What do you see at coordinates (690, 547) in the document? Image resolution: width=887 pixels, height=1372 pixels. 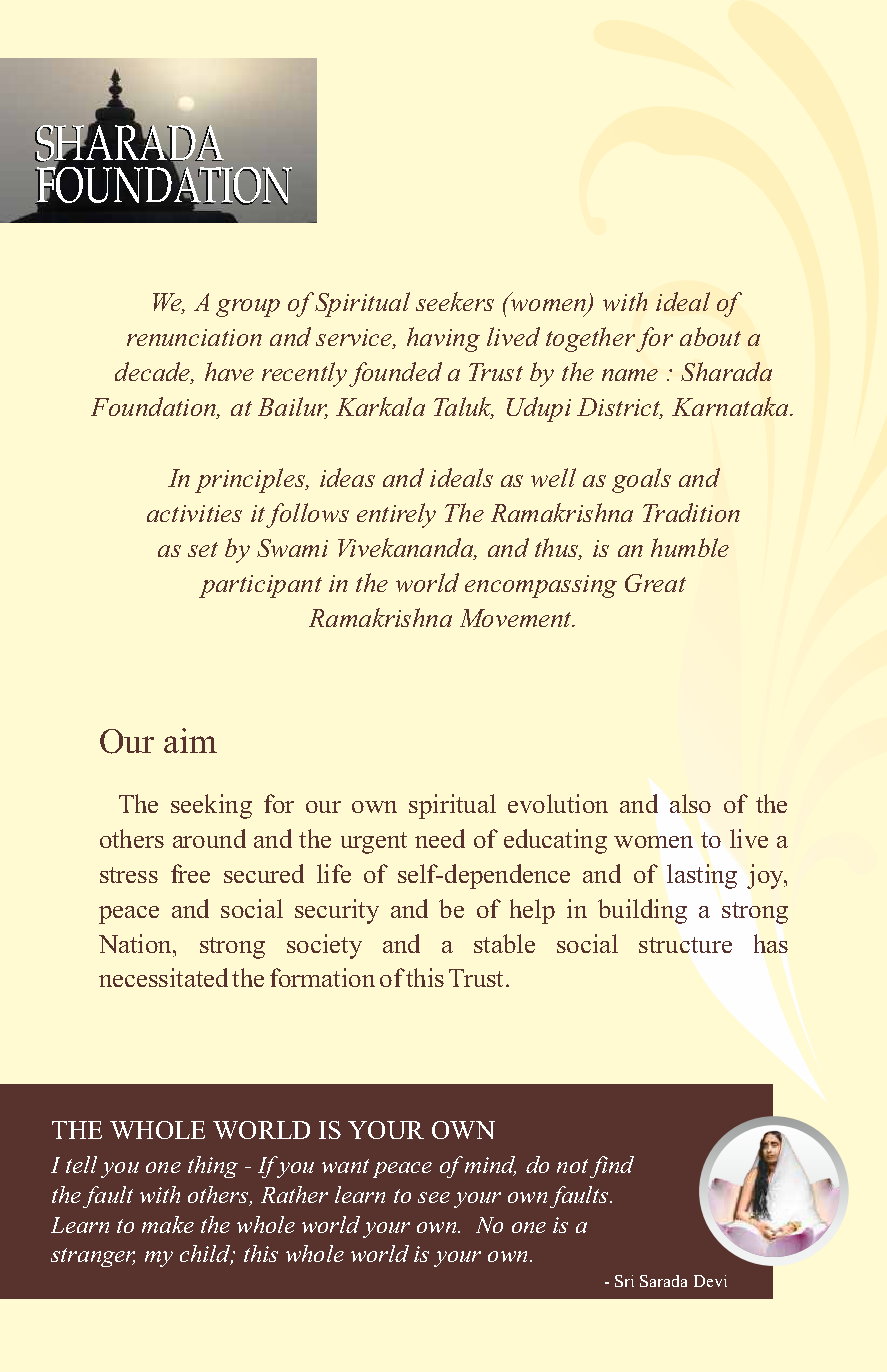 I see `humble` at bounding box center [690, 547].
